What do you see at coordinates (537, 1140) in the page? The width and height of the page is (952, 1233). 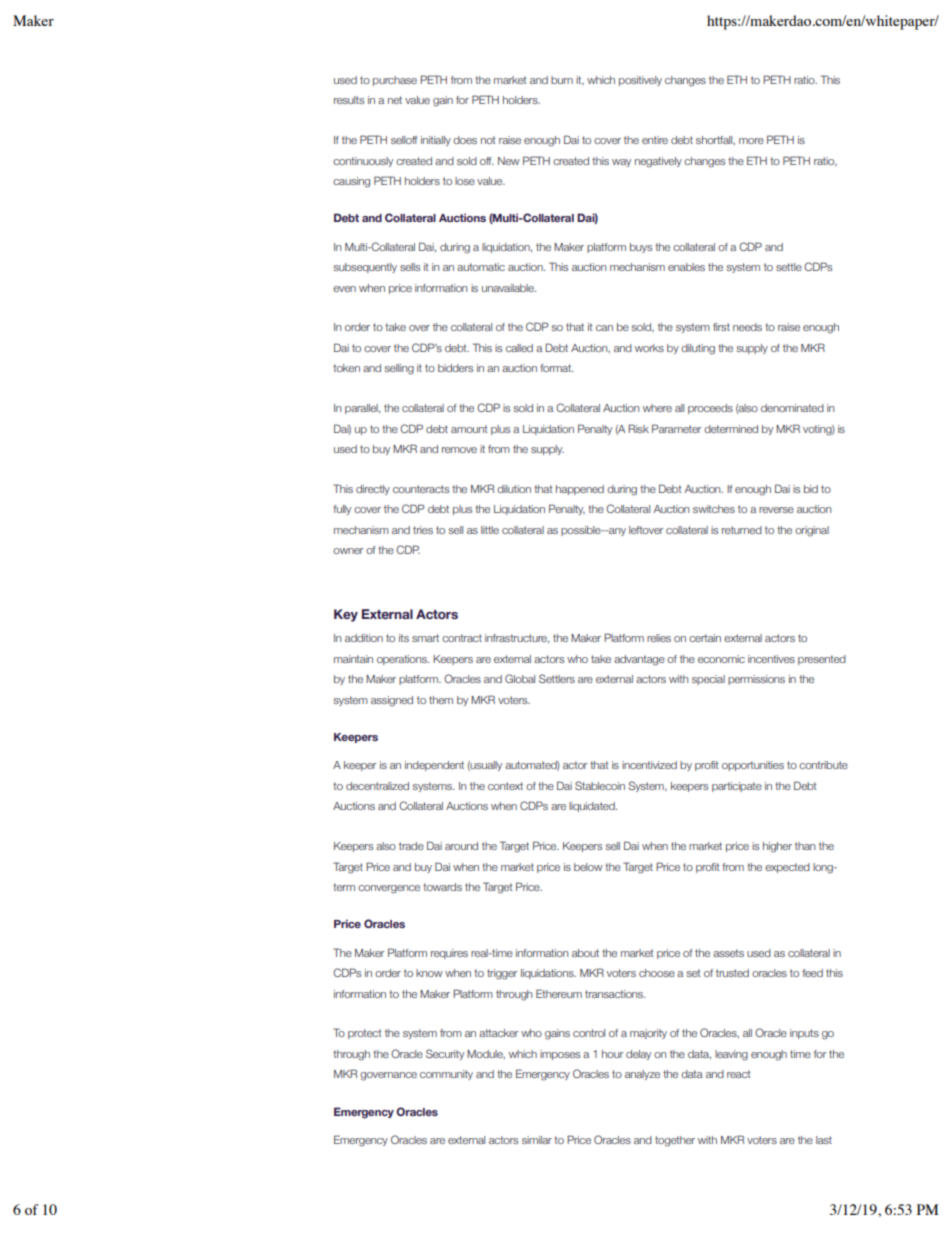 I see `similar` at bounding box center [537, 1140].
